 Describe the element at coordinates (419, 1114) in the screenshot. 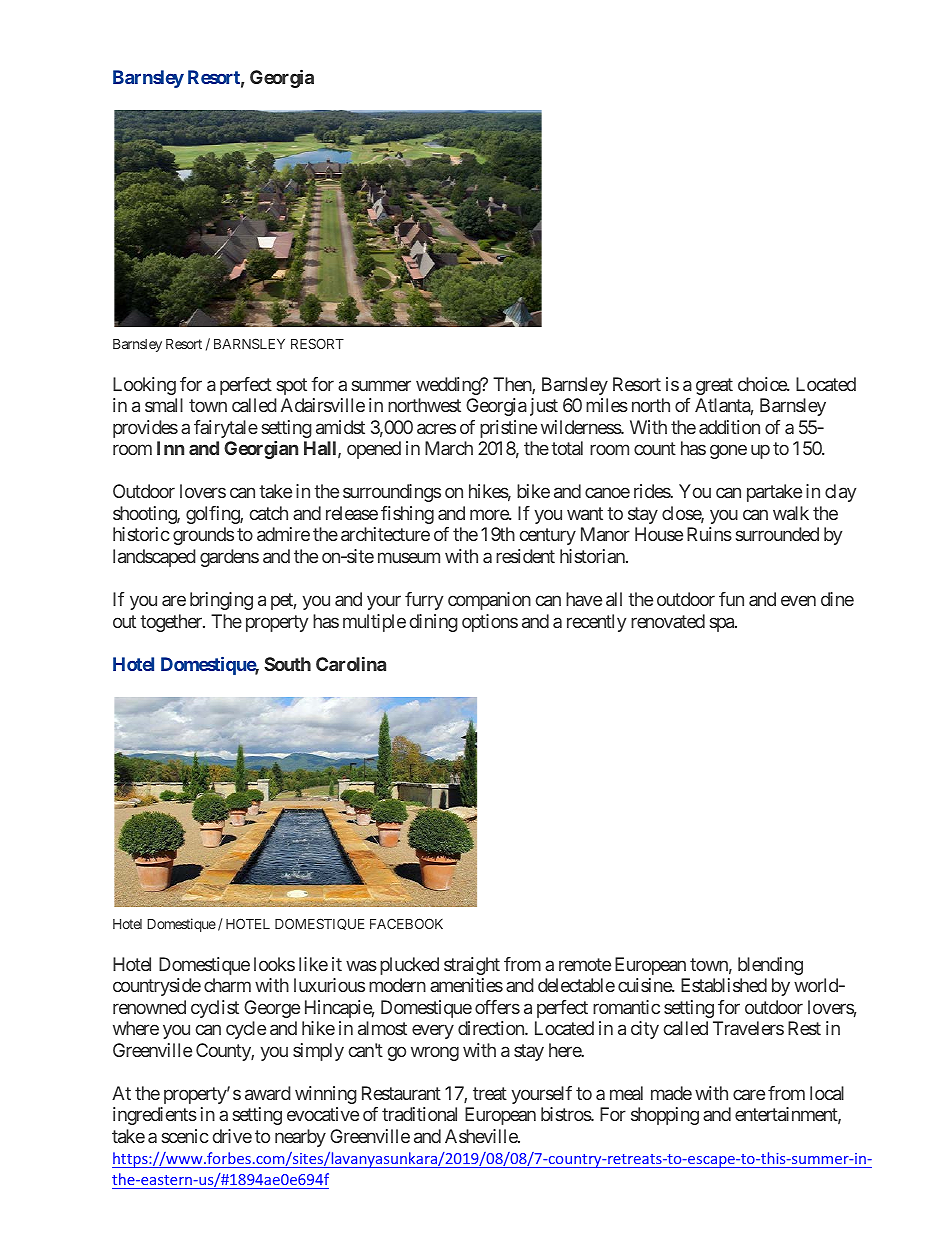

I see `traditional` at that location.
